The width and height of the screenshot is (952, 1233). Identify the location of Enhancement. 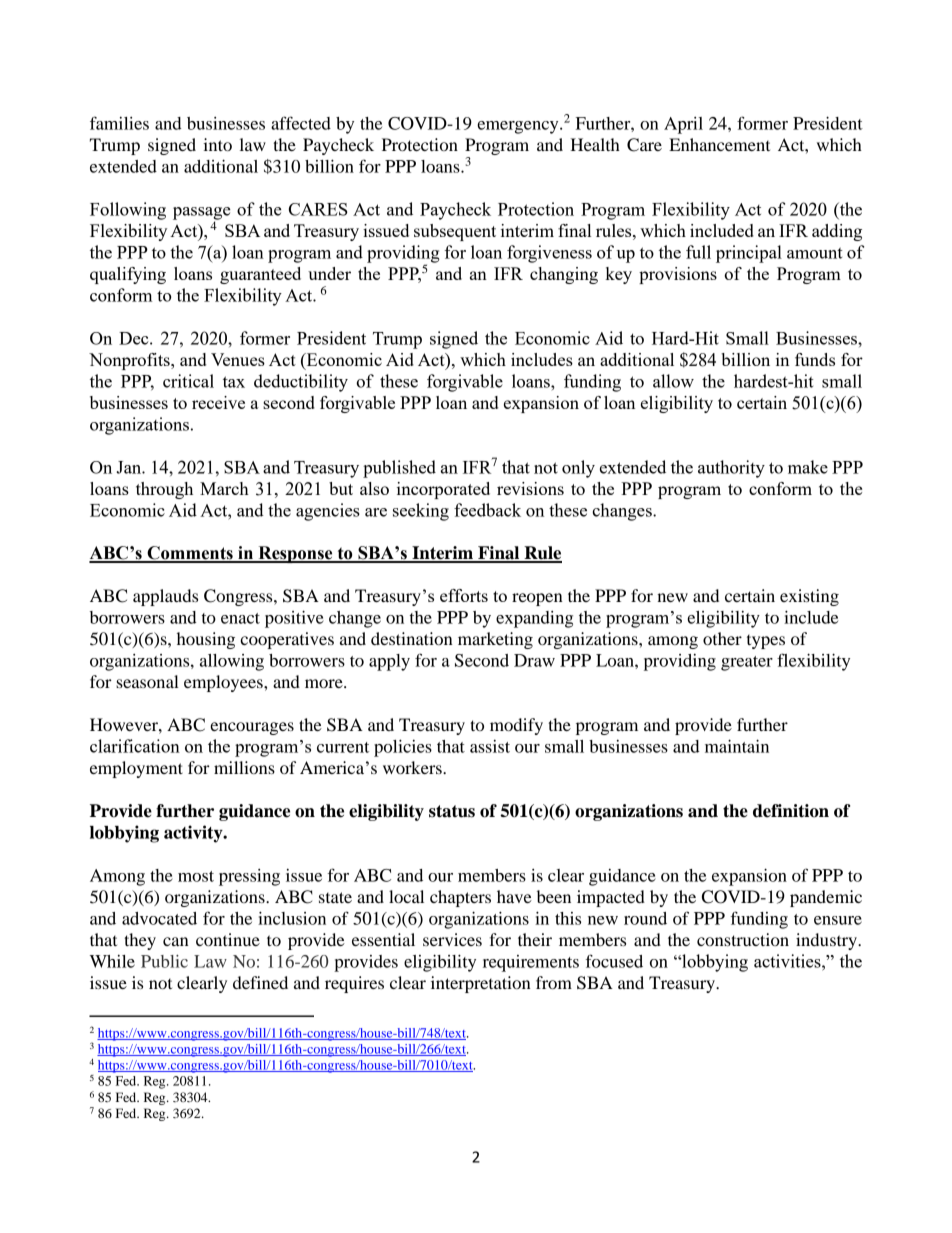
(719, 144).
